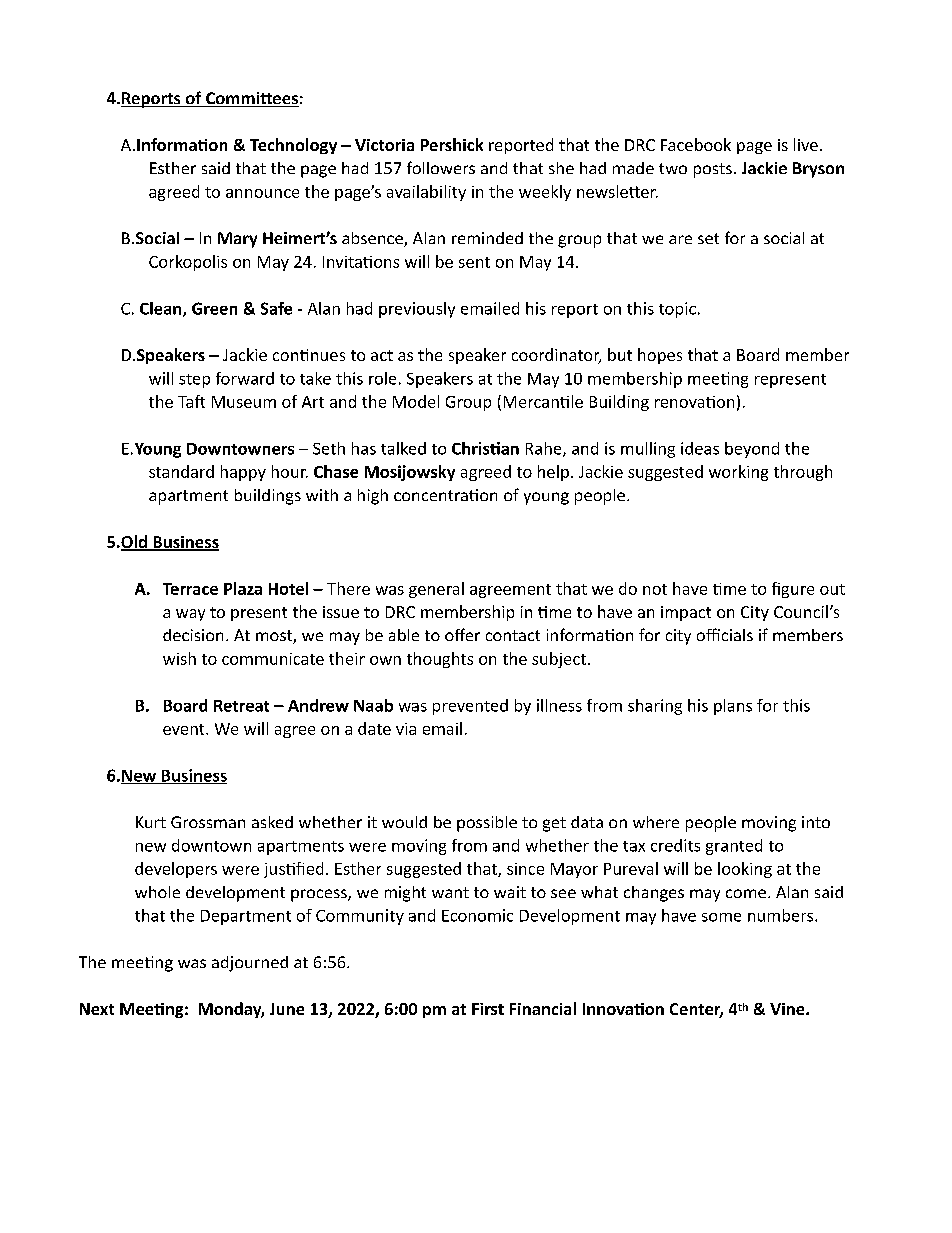  I want to click on First, so click(488, 1009).
